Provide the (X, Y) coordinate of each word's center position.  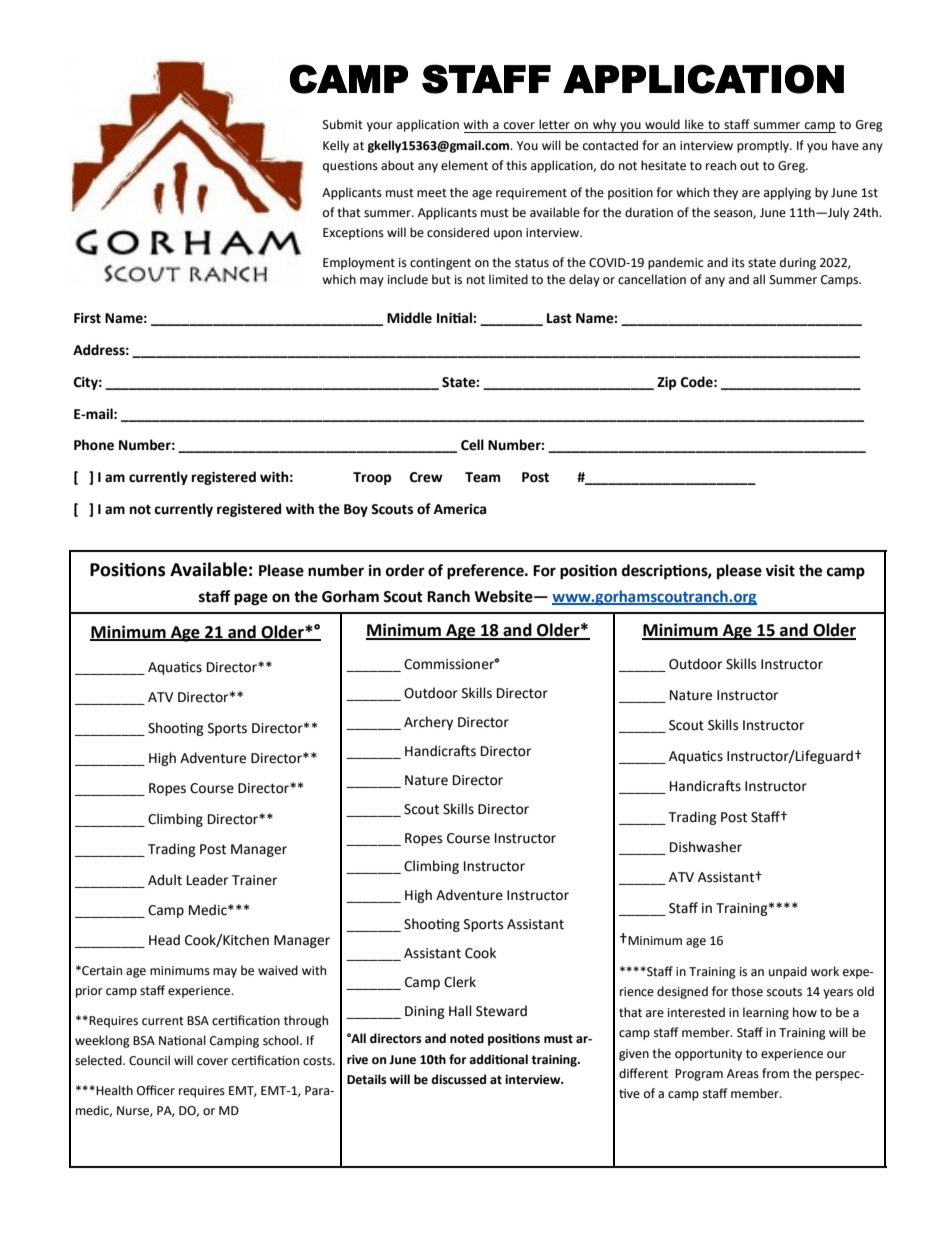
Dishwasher (706, 847)
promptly (764, 146)
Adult (165, 880)
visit (780, 570)
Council (149, 1060)
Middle (409, 318)
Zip (666, 383)
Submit (343, 124)
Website (504, 596)
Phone (94, 445)
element (464, 165)
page (251, 599)
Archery (428, 723)
